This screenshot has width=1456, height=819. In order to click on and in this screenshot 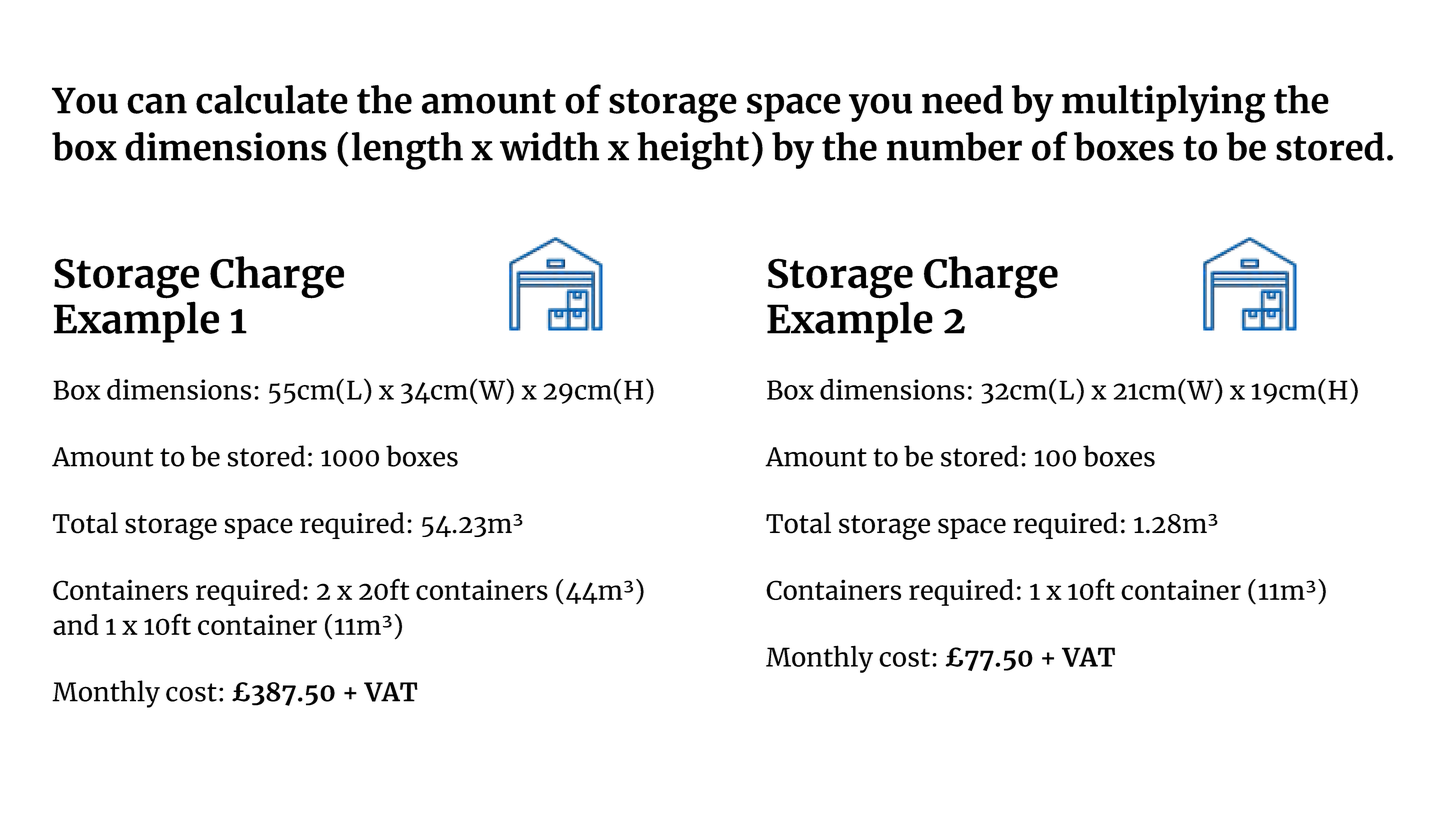, I will do `click(76, 624)`.
